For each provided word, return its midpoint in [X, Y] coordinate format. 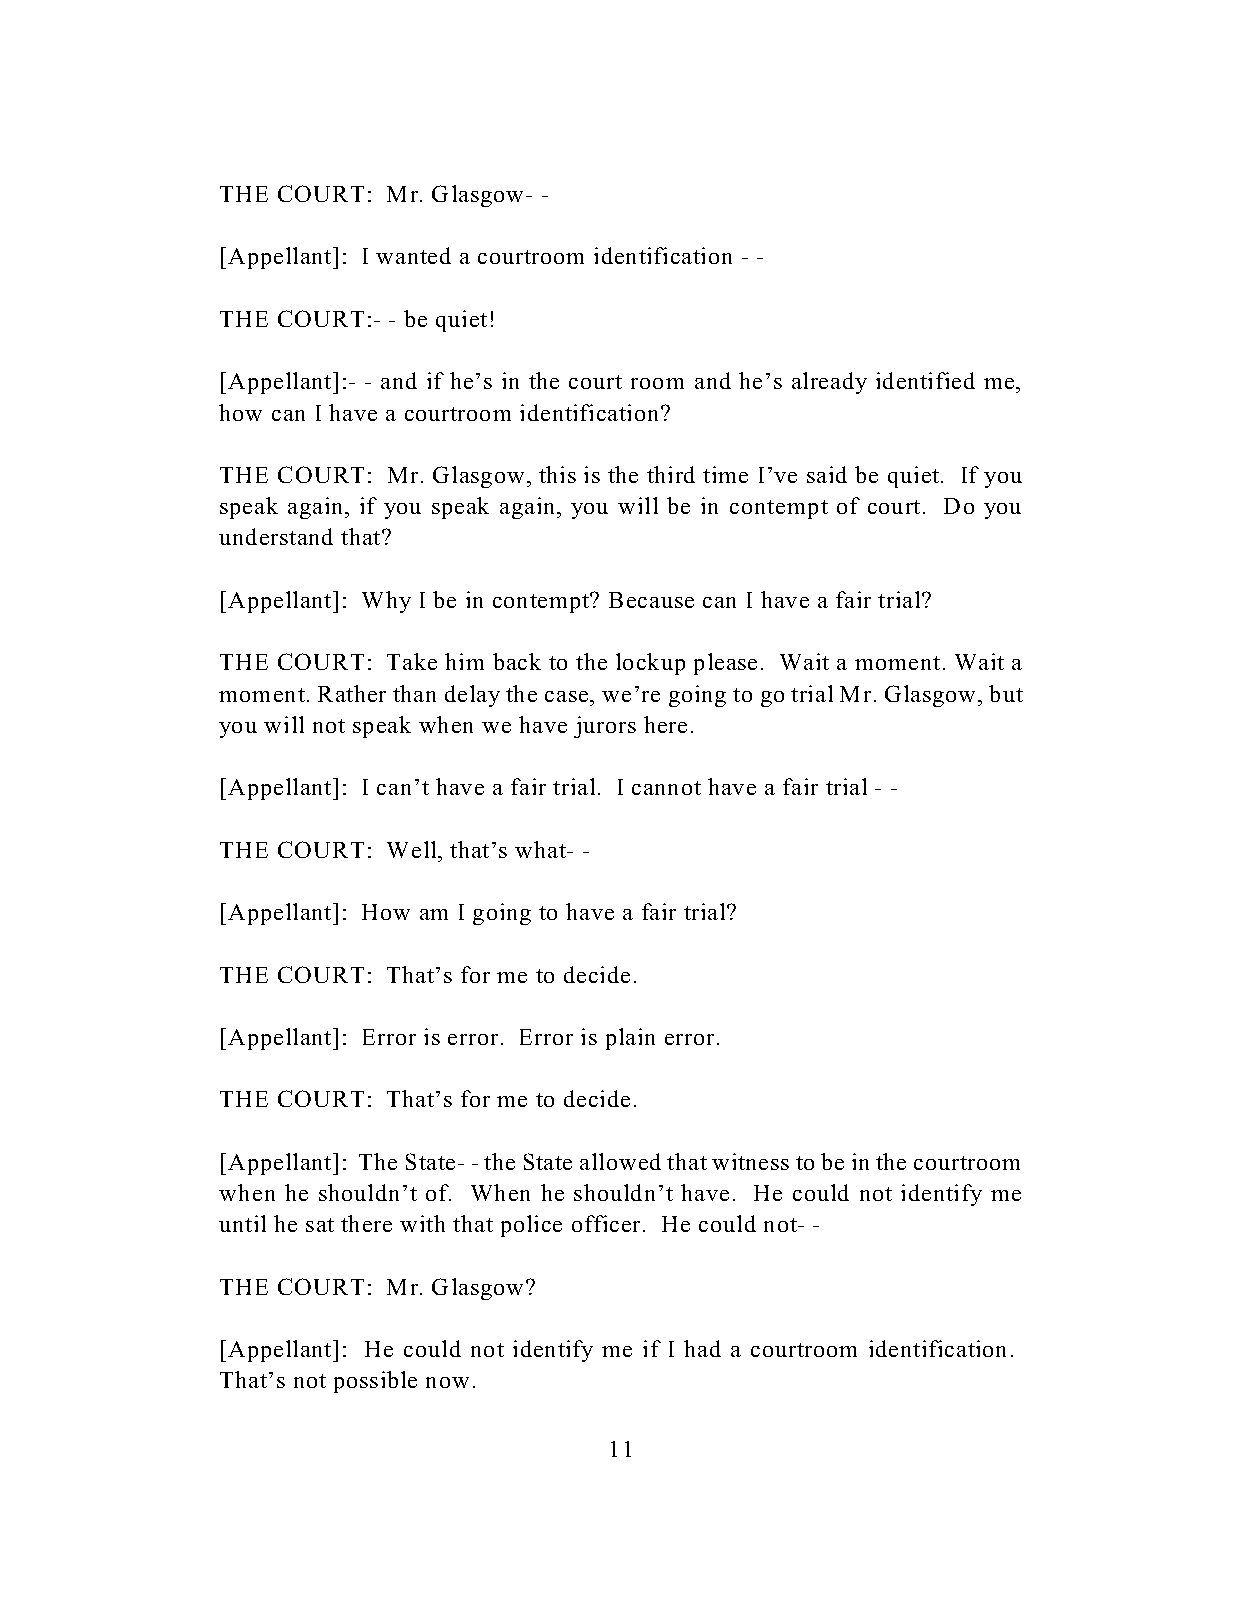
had [702, 1348]
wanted [413, 255]
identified [925, 380]
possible [375, 1382]
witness [750, 1161]
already [829, 383]
